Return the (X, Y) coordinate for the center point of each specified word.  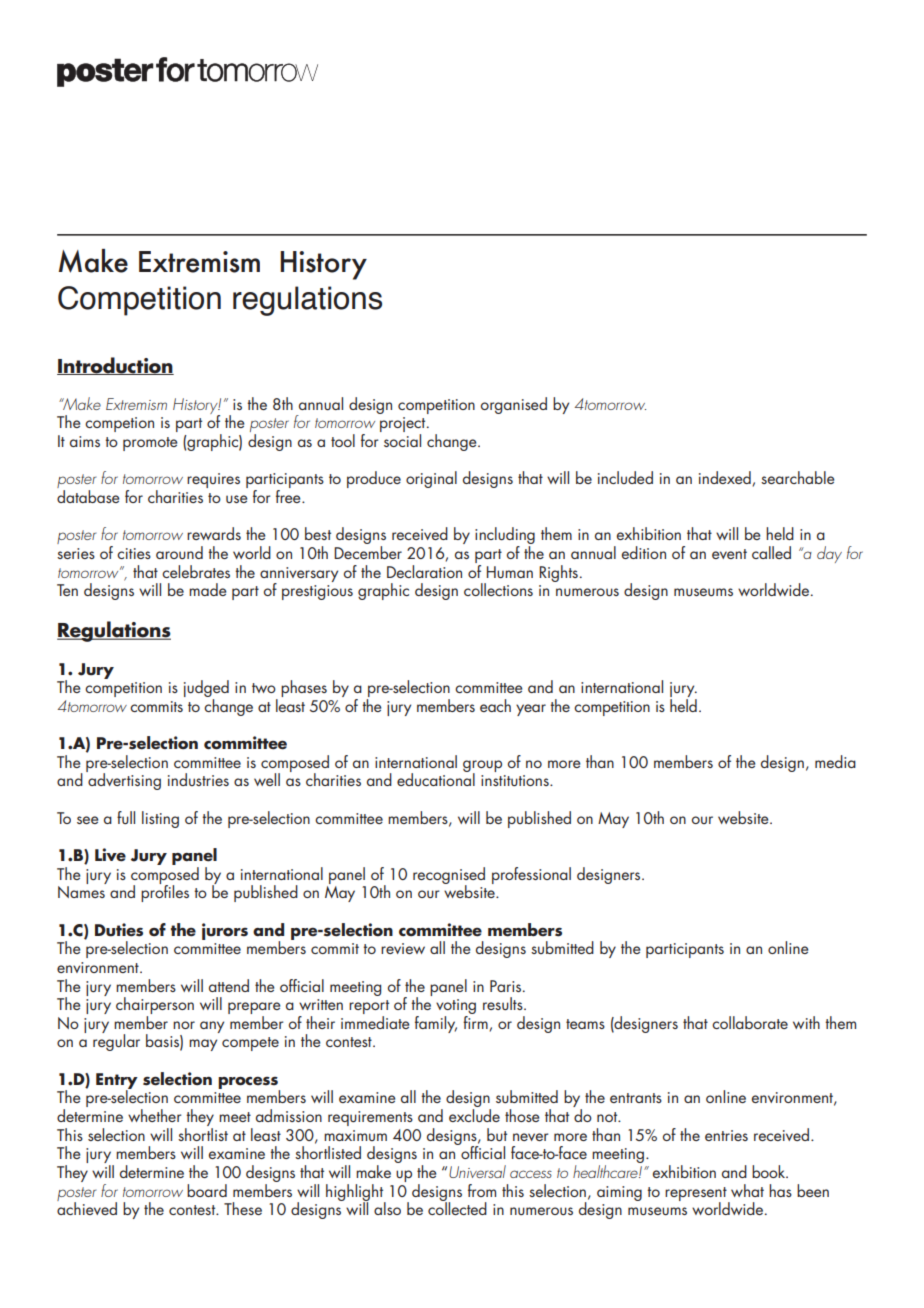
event (729, 554)
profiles (165, 892)
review (403, 948)
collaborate (750, 1022)
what (747, 1190)
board (207, 1190)
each (495, 705)
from (482, 1190)
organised (514, 405)
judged (206, 690)
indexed (726, 478)
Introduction (115, 366)
